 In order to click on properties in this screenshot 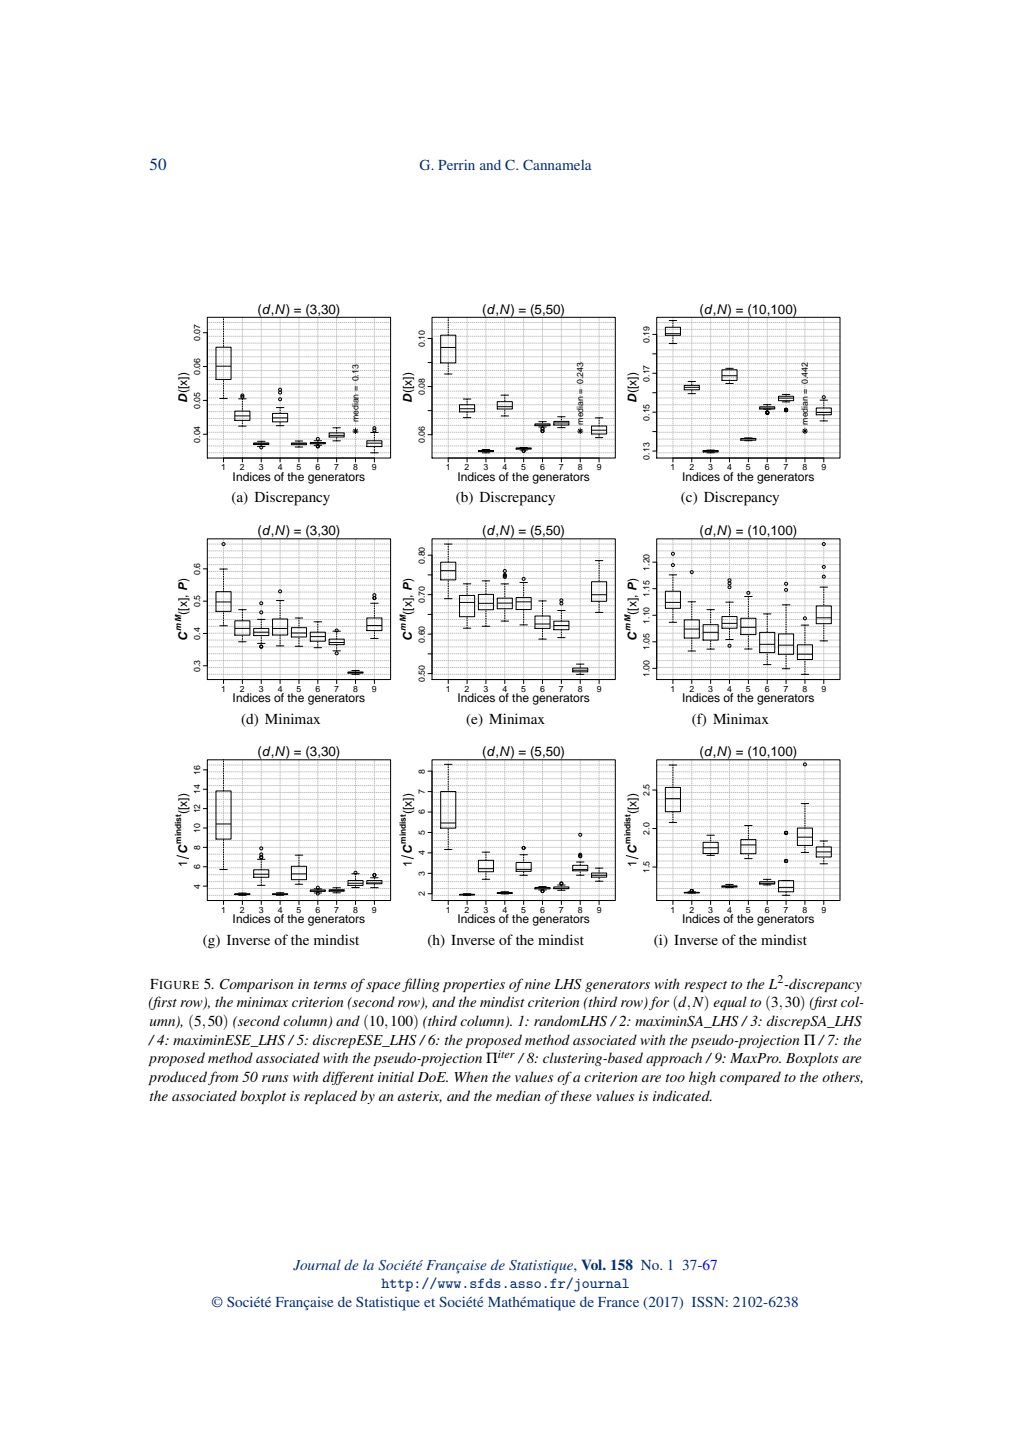, I will do `click(474, 985)`.
